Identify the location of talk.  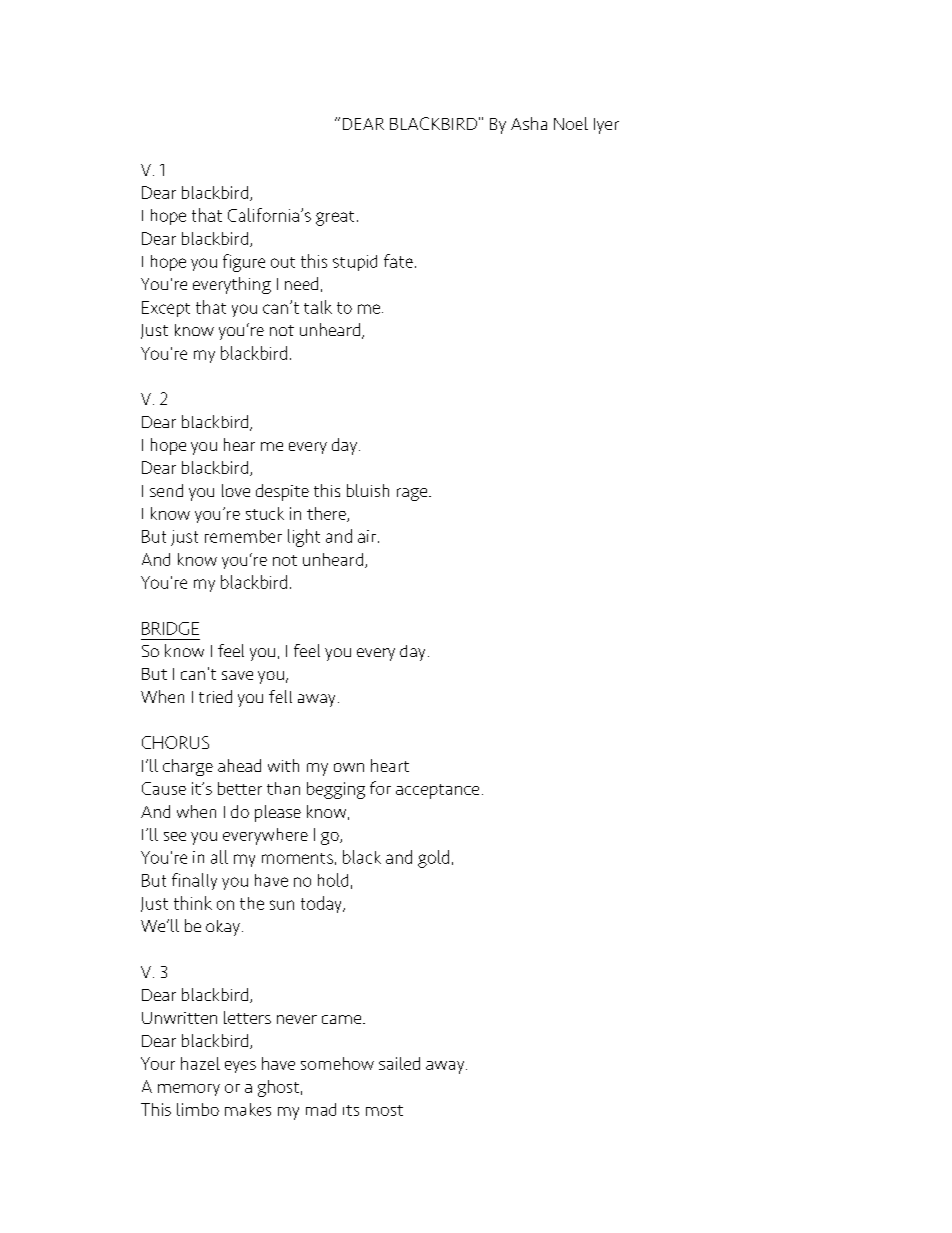
(318, 307).
